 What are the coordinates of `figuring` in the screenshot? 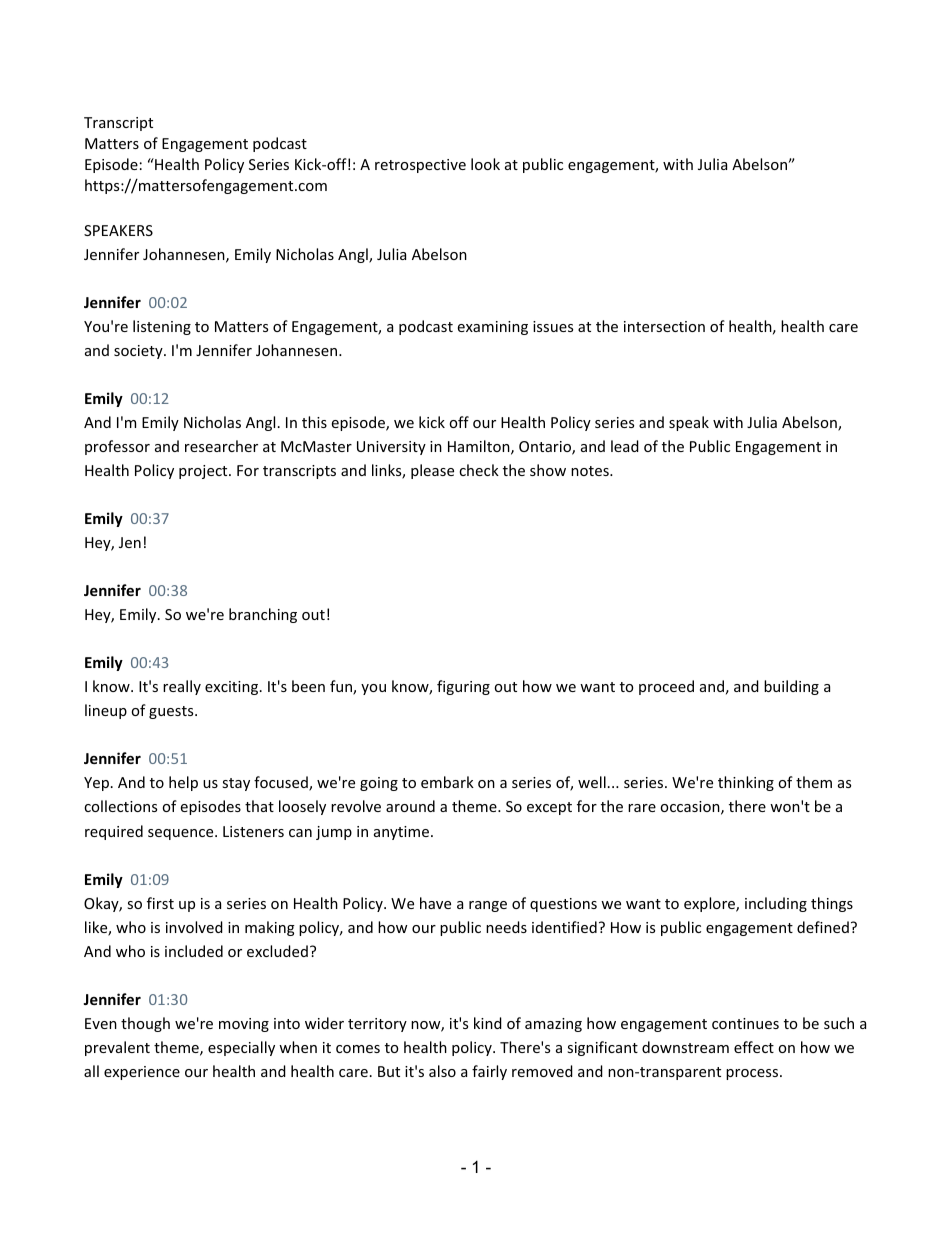 It's located at (463, 687).
